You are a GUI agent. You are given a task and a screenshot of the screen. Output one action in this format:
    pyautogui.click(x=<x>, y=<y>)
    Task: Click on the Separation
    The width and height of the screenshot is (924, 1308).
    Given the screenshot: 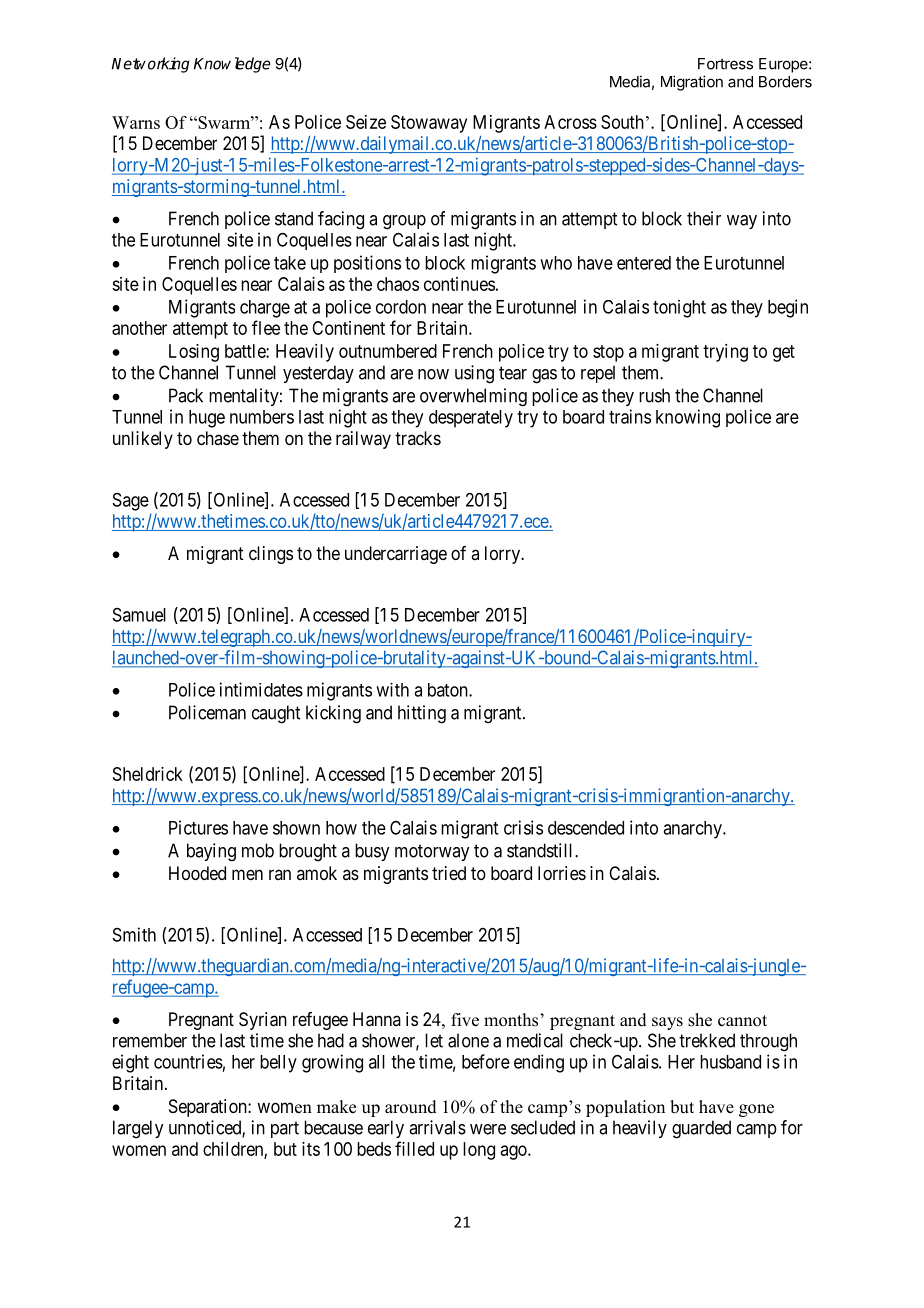 What is the action you would take?
    pyautogui.click(x=209, y=1108)
